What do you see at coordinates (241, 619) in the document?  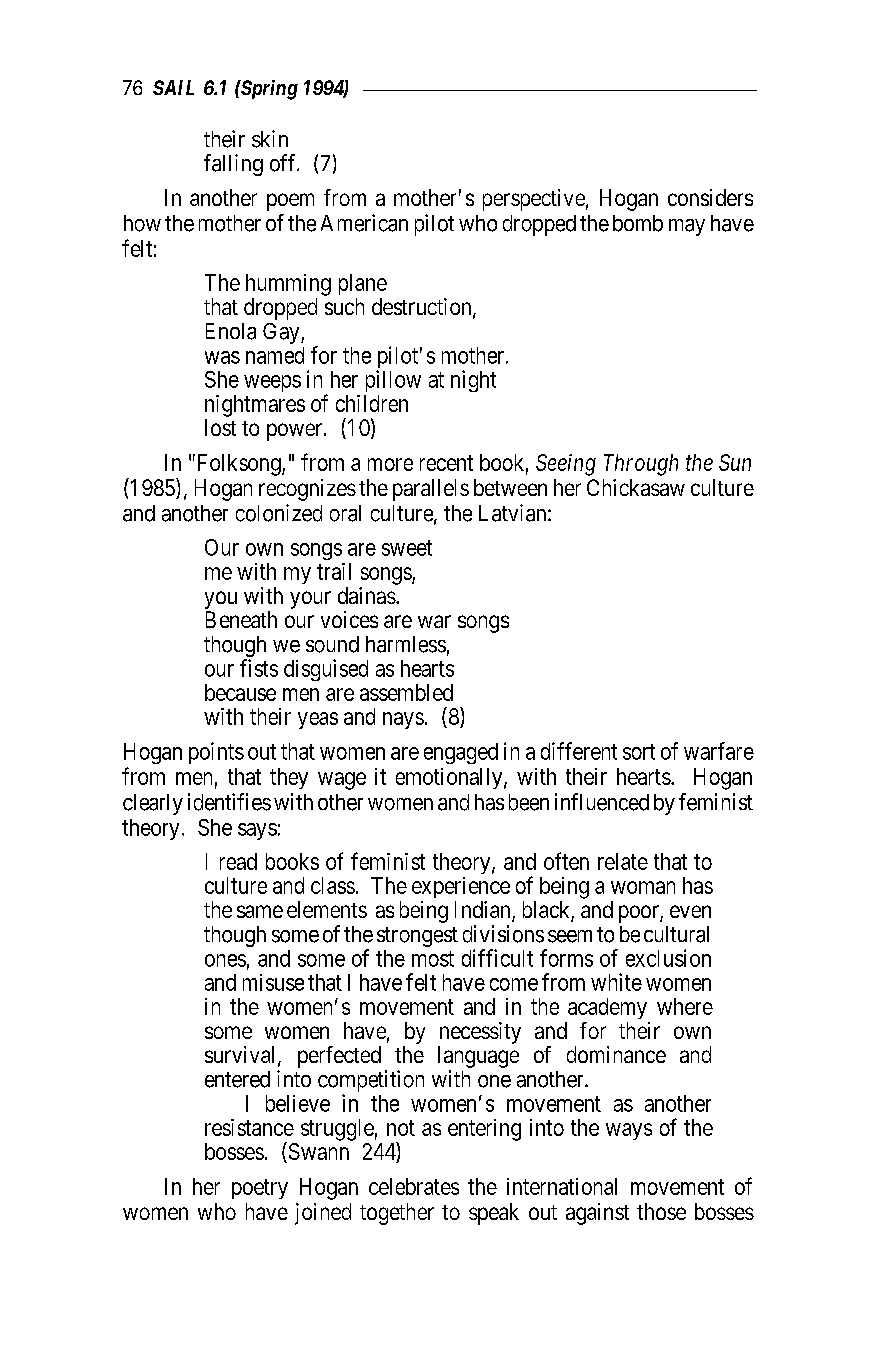 I see `Beneath` at bounding box center [241, 619].
